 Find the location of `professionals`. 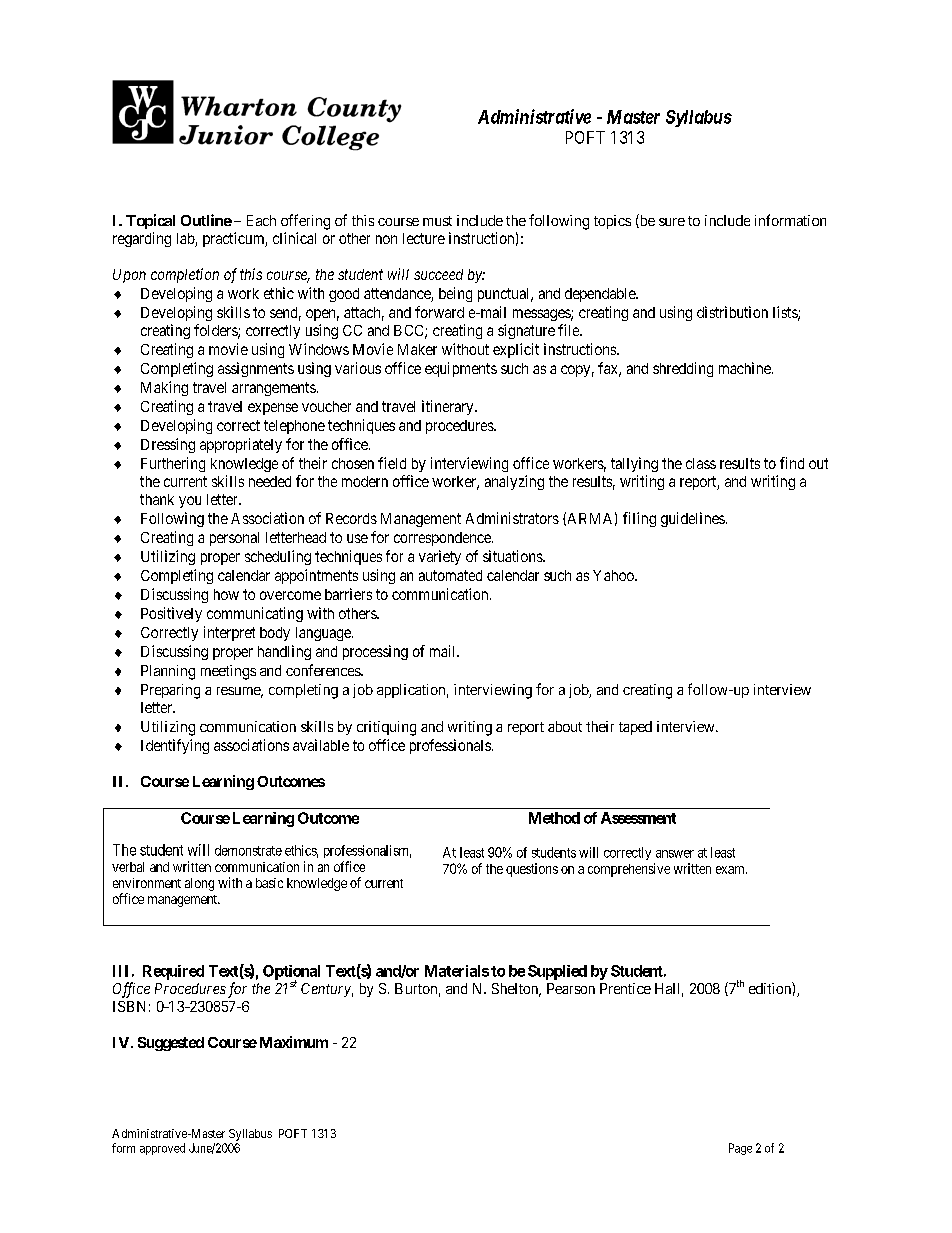

professionals is located at coordinates (450, 746).
